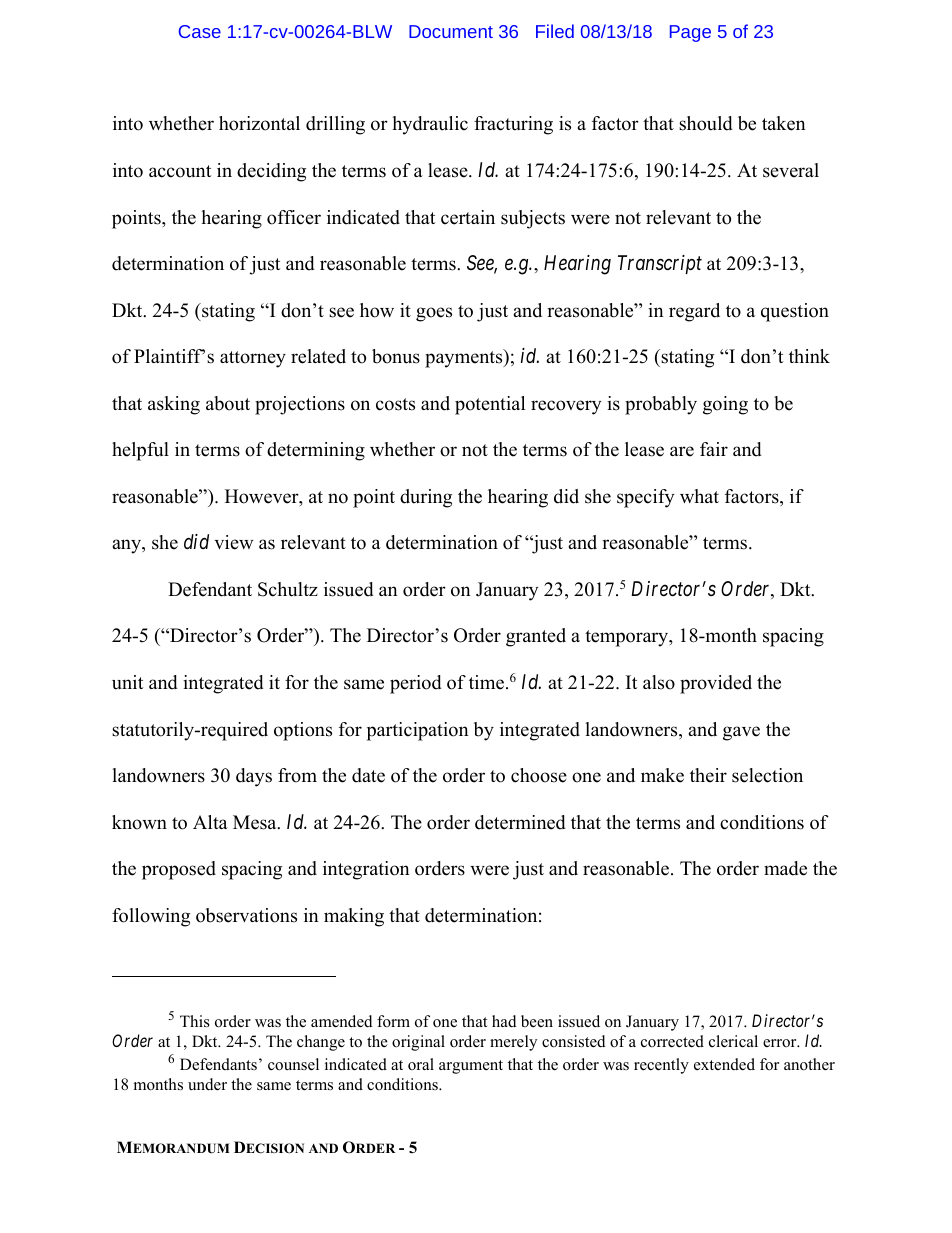 The image size is (952, 1233). Describe the element at coordinates (699, 496) in the screenshot. I see `what` at that location.
